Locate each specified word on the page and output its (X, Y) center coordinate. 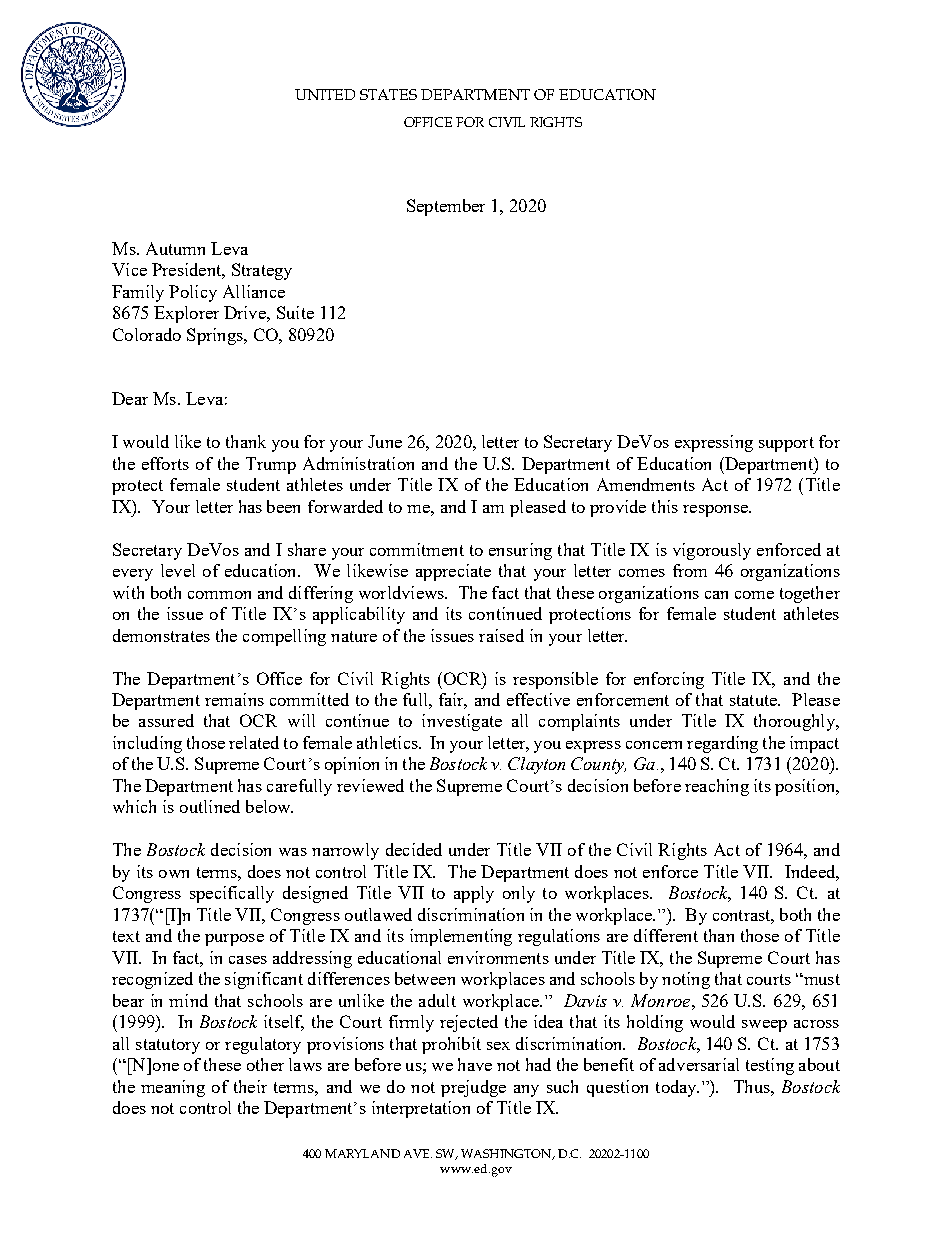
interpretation (421, 1109)
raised (501, 635)
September (446, 207)
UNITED (325, 94)
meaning (173, 1088)
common (219, 595)
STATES (388, 94)
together (810, 594)
